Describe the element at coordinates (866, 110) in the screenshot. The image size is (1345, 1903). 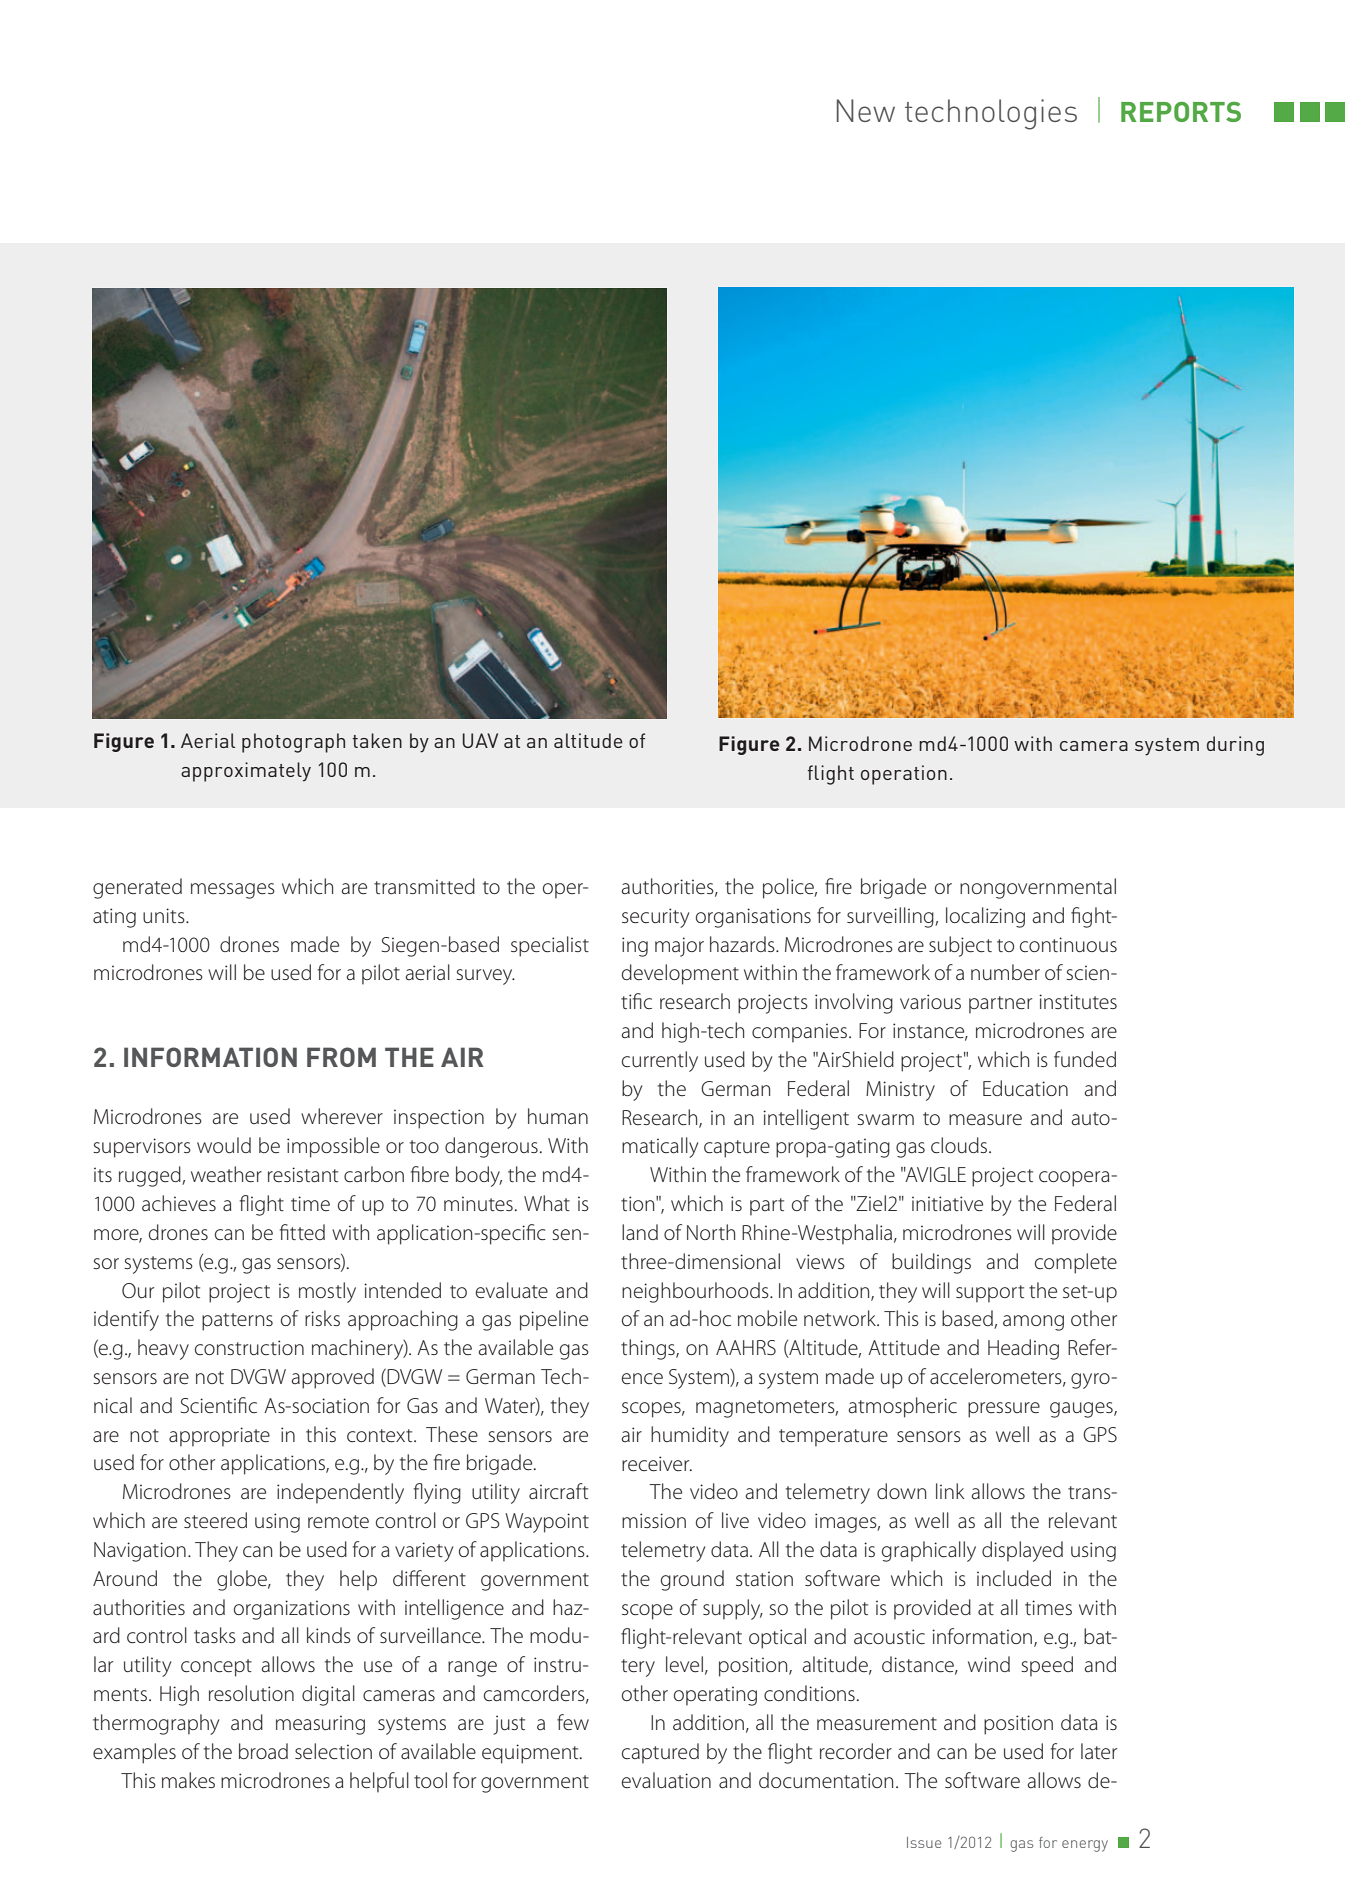
I see `New` at that location.
